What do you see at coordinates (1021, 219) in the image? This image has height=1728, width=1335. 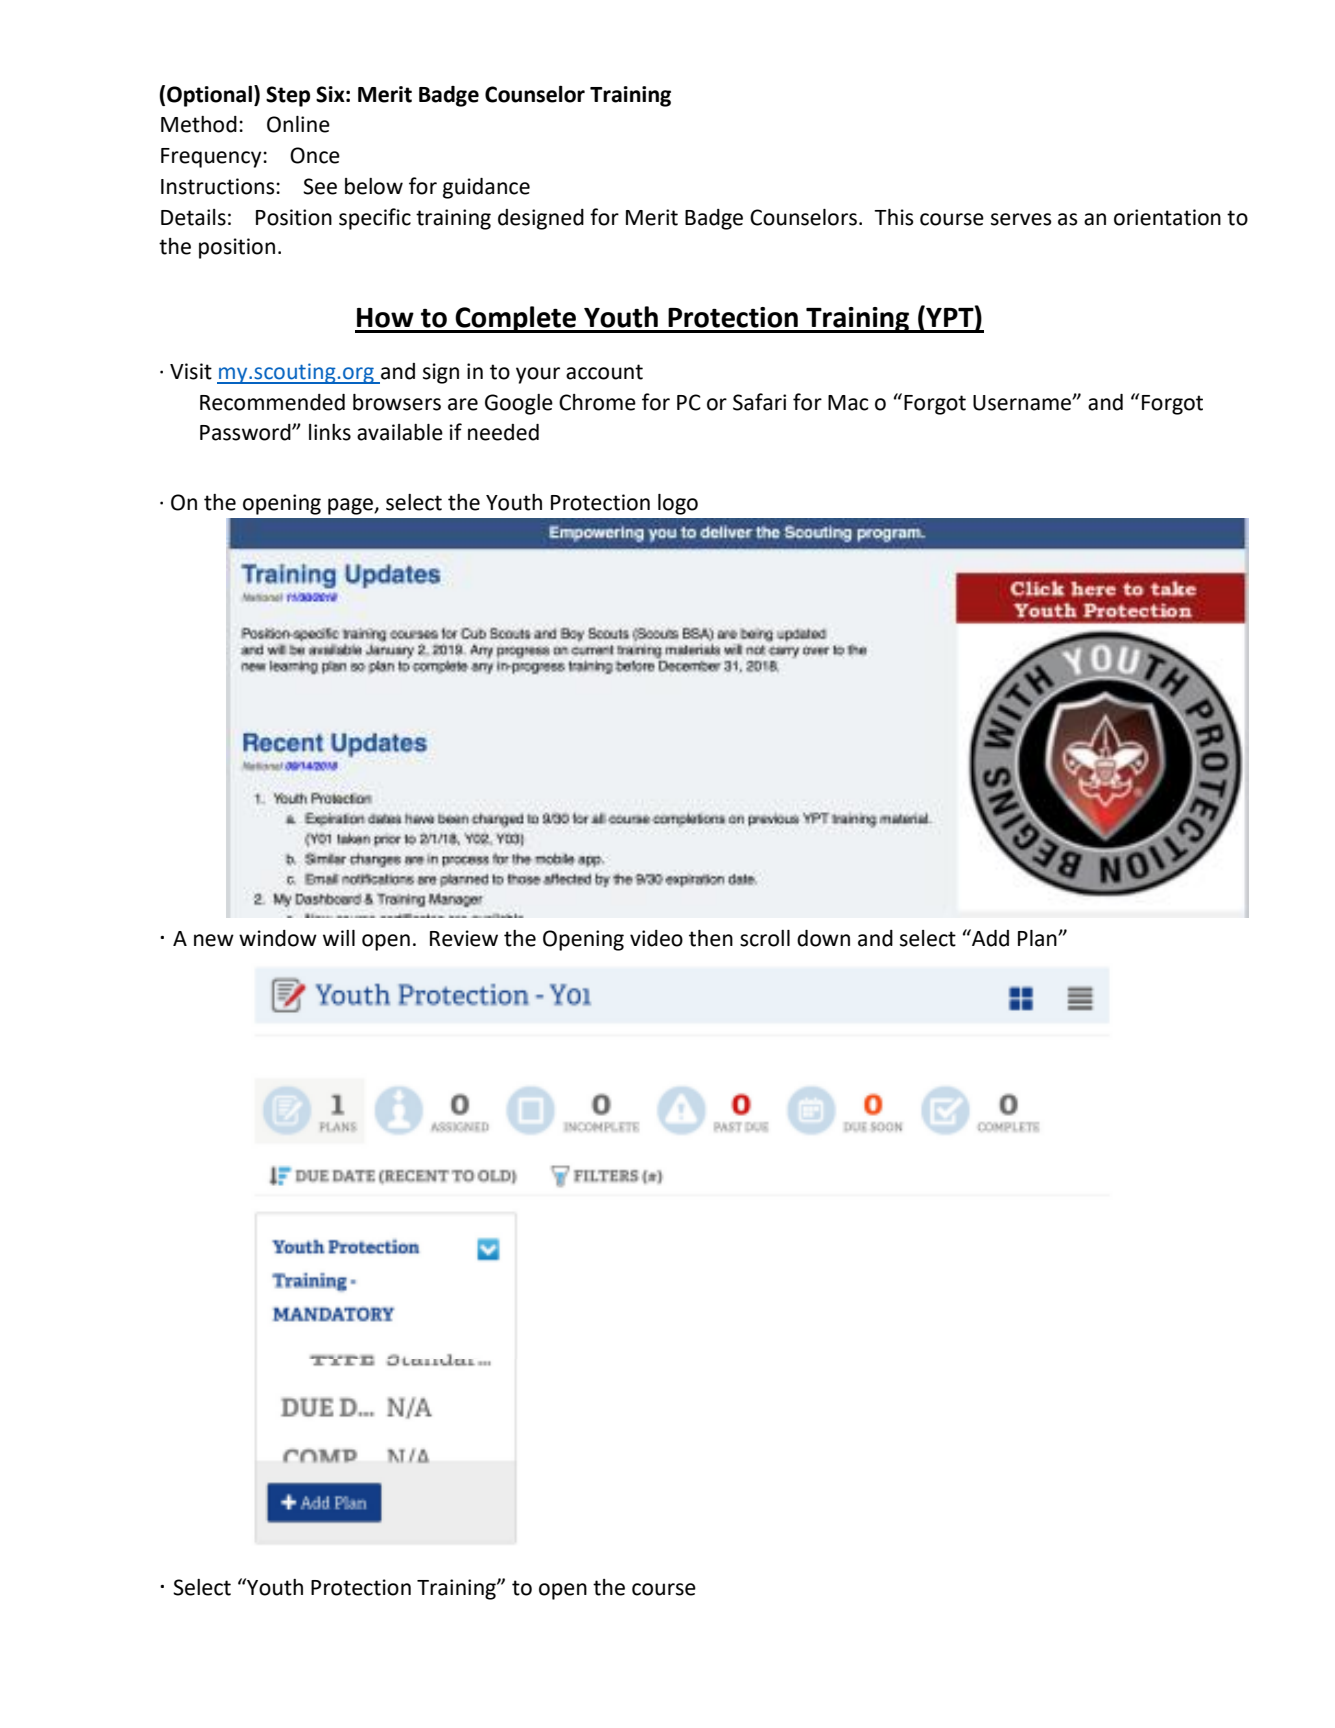 I see `serves` at bounding box center [1021, 219].
